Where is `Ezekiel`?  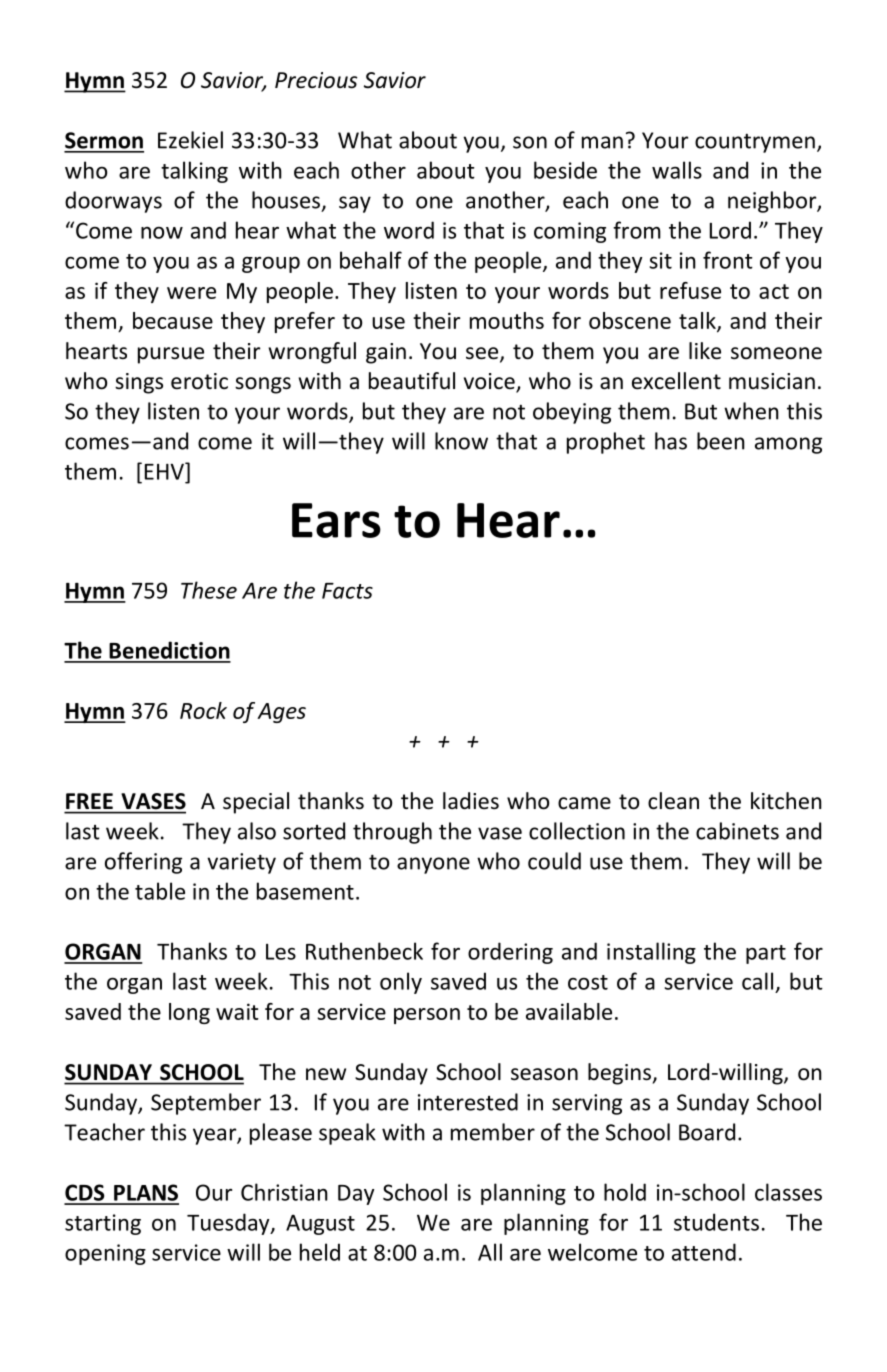
Ezekiel is located at coordinates (190, 140).
